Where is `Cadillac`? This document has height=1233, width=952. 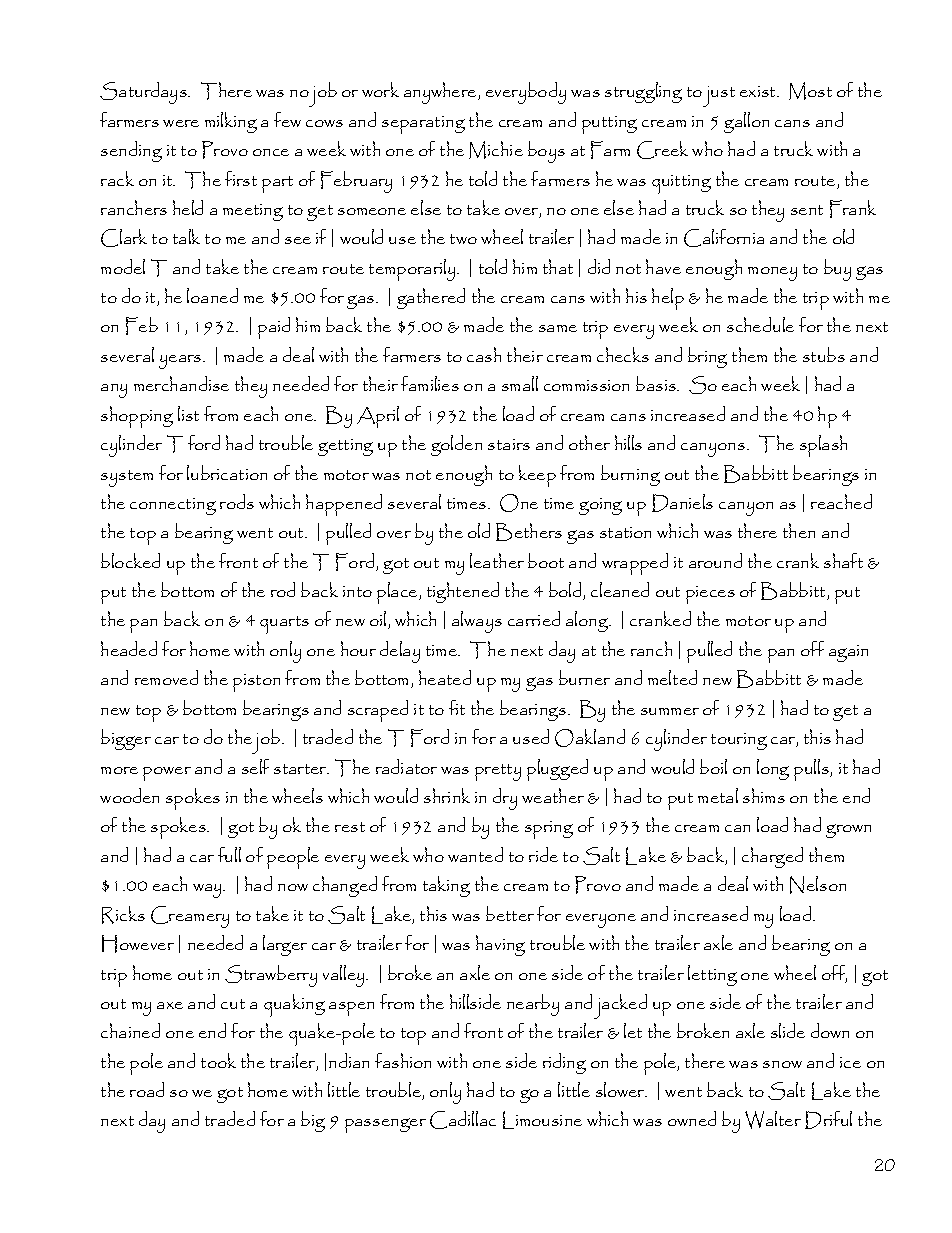
Cadillac is located at coordinates (463, 1120).
